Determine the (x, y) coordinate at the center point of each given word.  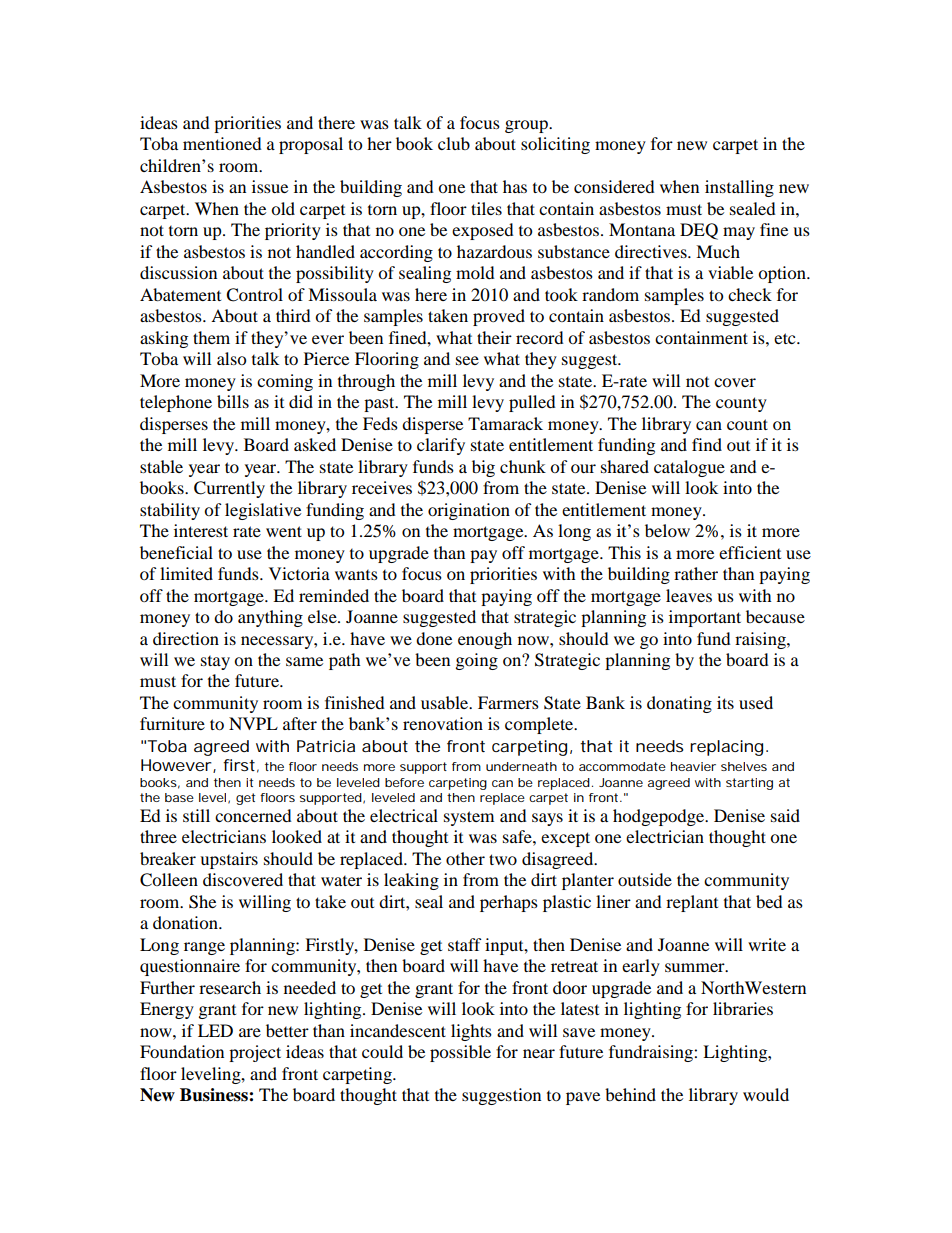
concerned (253, 815)
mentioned (222, 143)
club (454, 143)
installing (739, 188)
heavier (693, 766)
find (707, 444)
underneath (521, 766)
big (483, 468)
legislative (263, 511)
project (255, 1053)
